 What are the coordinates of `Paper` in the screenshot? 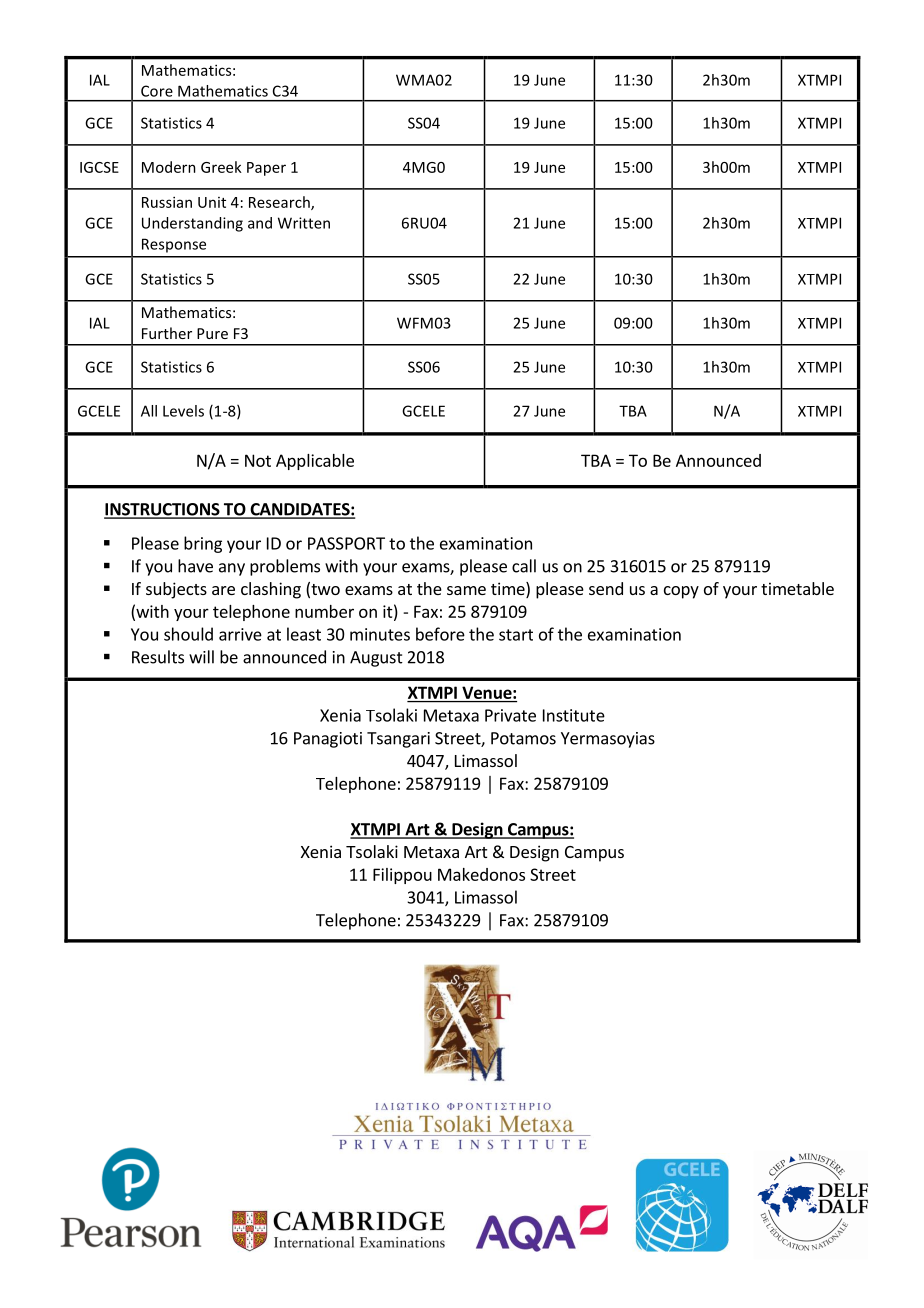 It's located at (266, 169).
